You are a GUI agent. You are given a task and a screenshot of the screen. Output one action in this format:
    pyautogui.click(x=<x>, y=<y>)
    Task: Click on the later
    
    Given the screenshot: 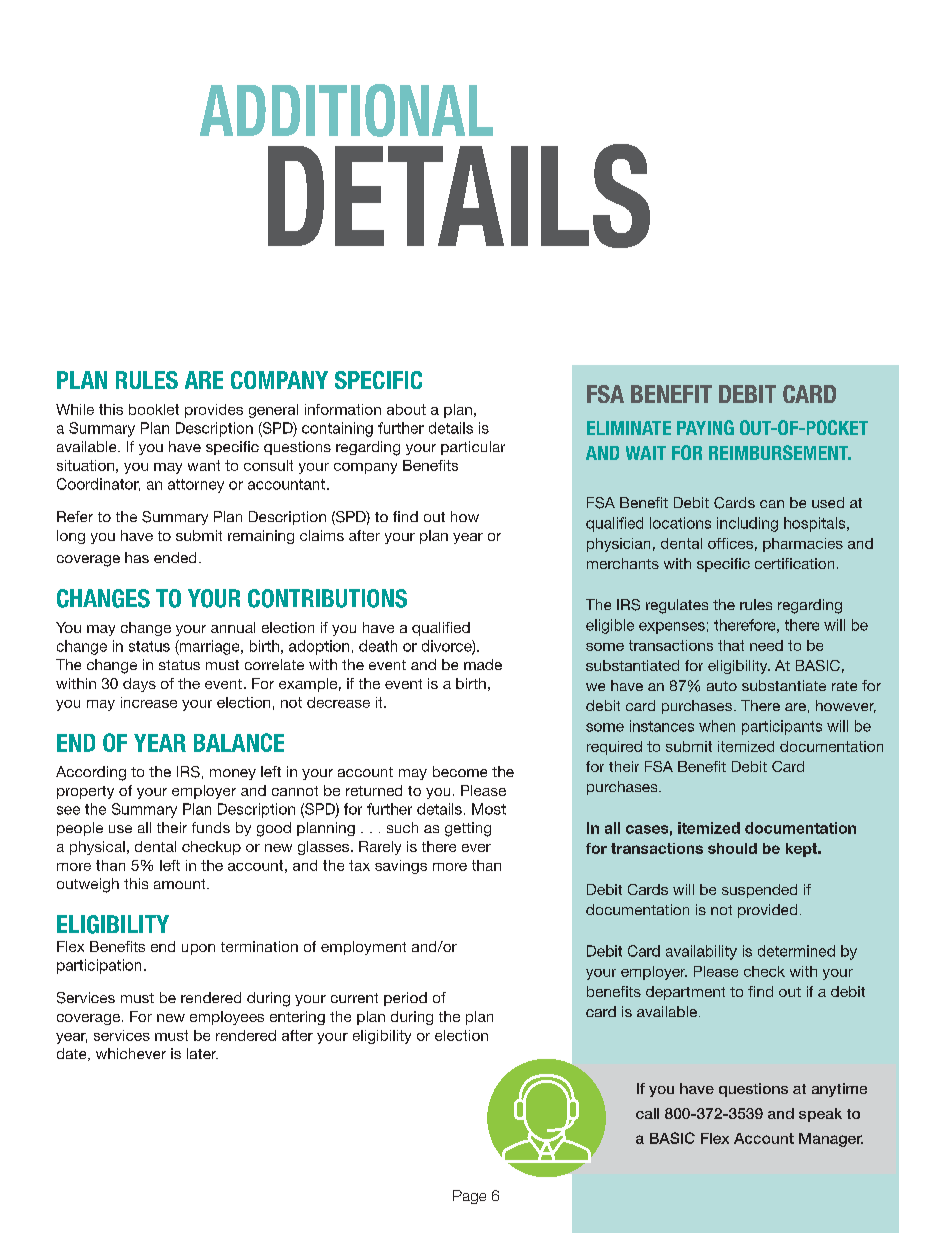 What is the action you would take?
    pyautogui.click(x=202, y=1053)
